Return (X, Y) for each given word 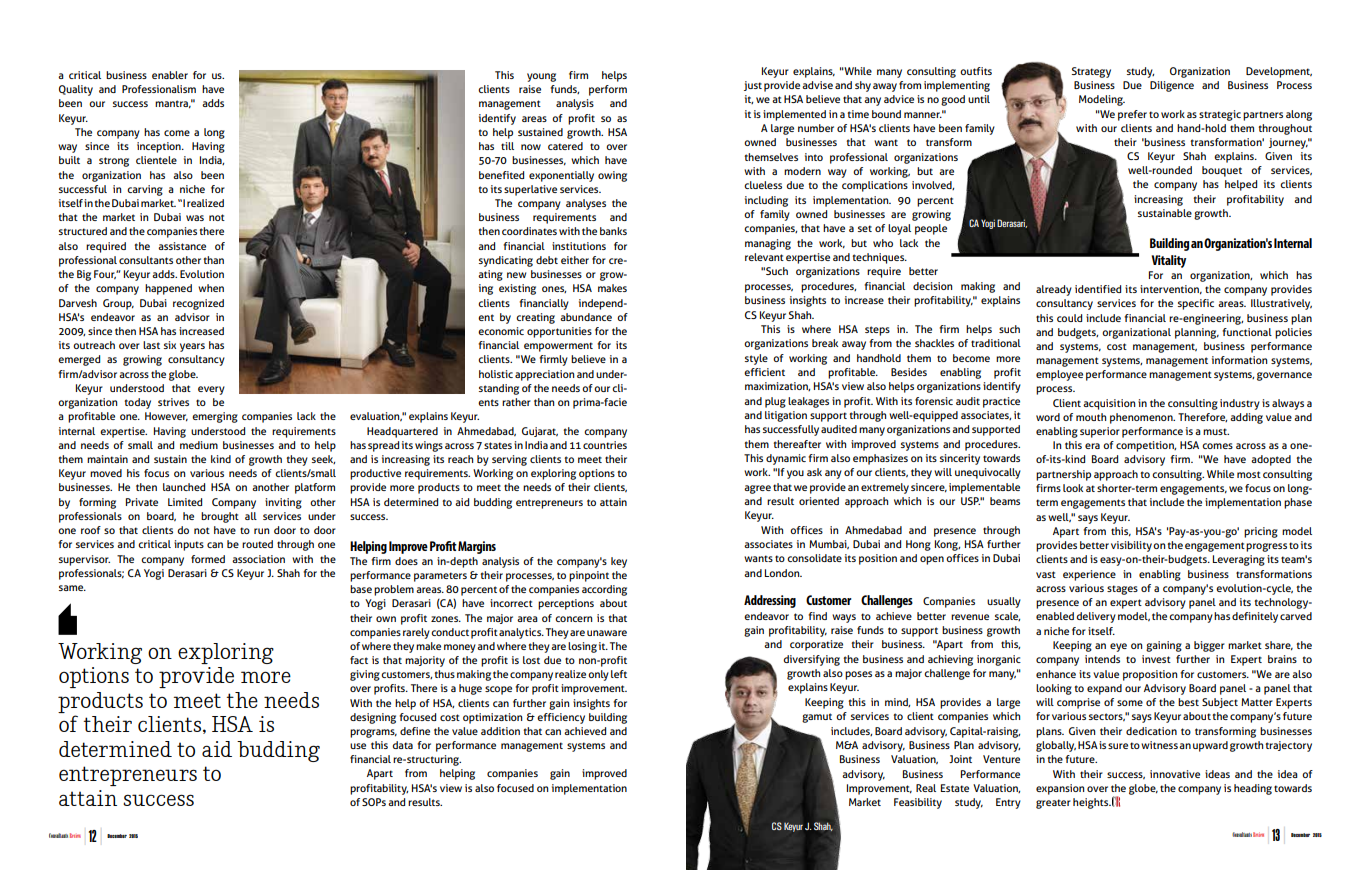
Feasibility (918, 803)
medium (199, 445)
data (402, 745)
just (753, 86)
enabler (170, 75)
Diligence (1172, 86)
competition (1146, 446)
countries (605, 445)
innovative (1175, 774)
